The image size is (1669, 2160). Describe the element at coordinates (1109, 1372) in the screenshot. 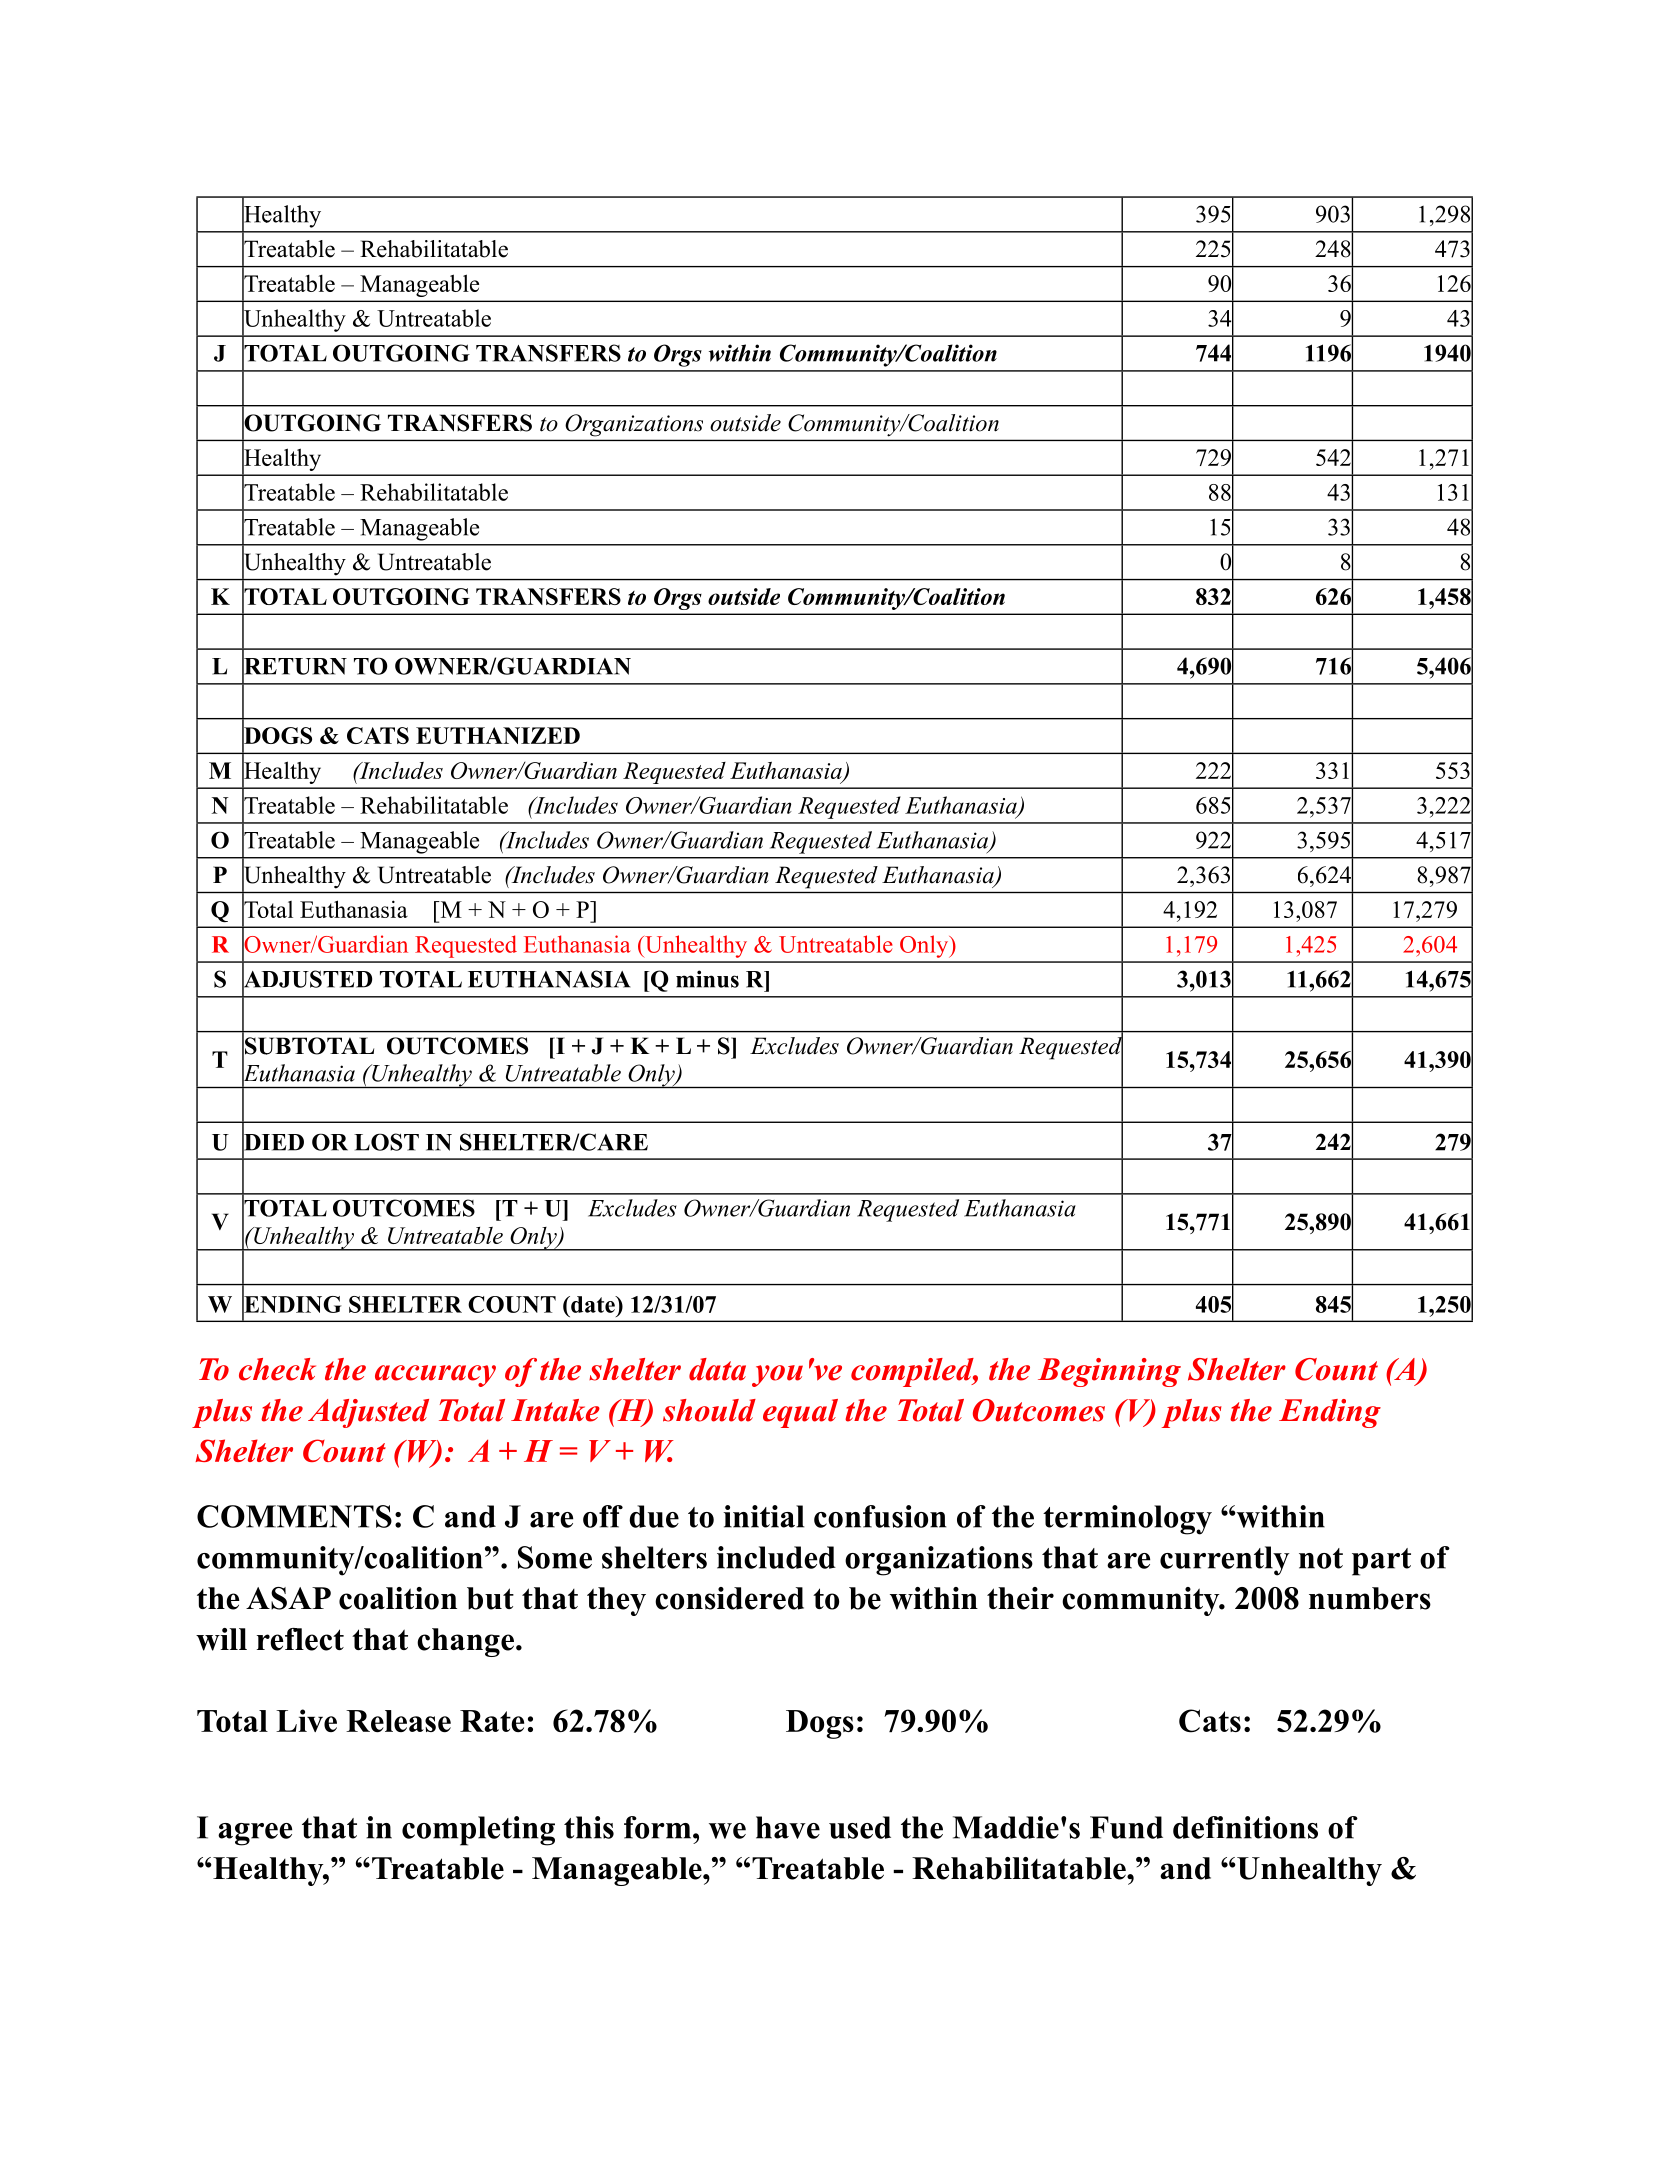

I see `Beginning` at that location.
